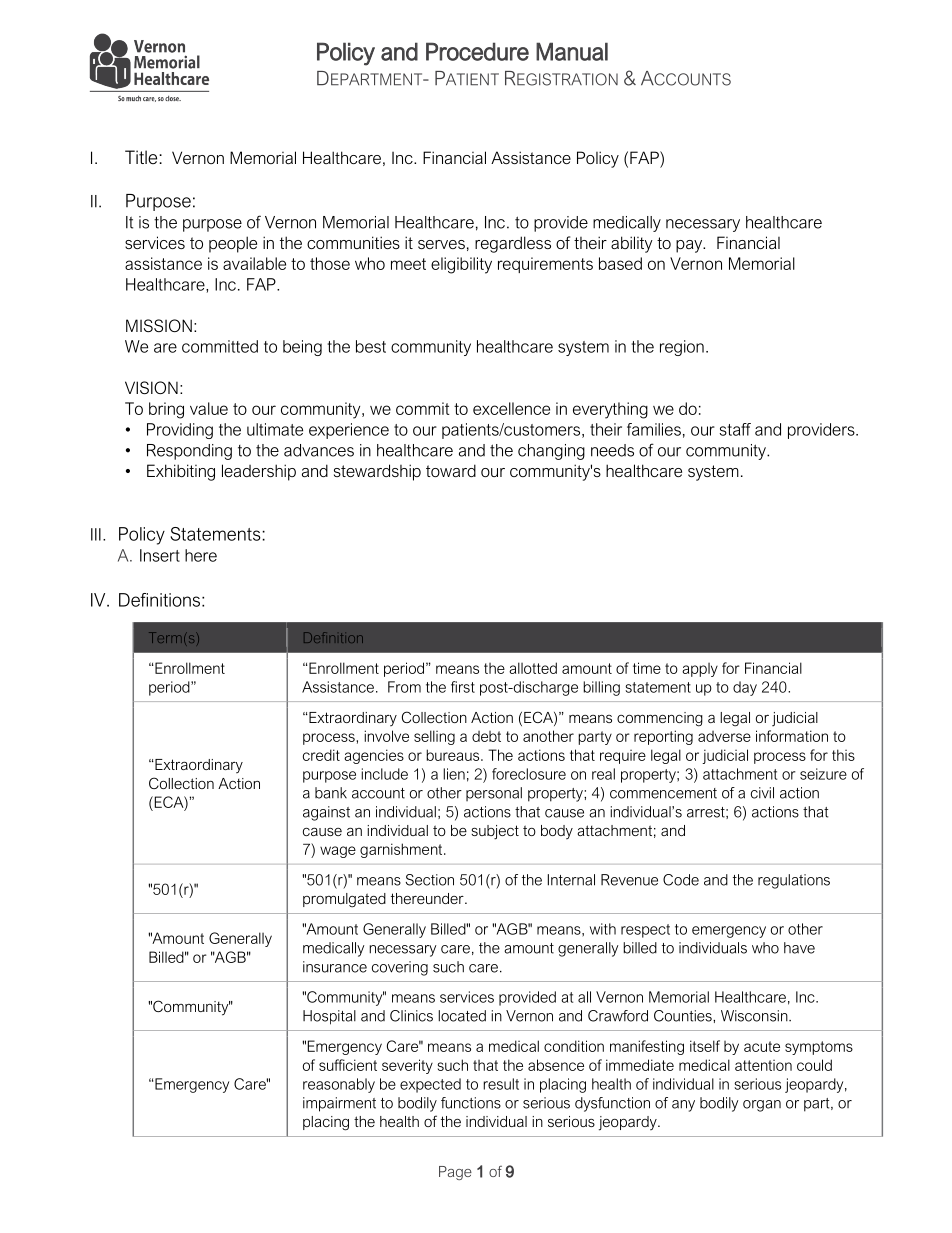 Image resolution: width=952 pixels, height=1233 pixels. I want to click on civil, so click(762, 793).
